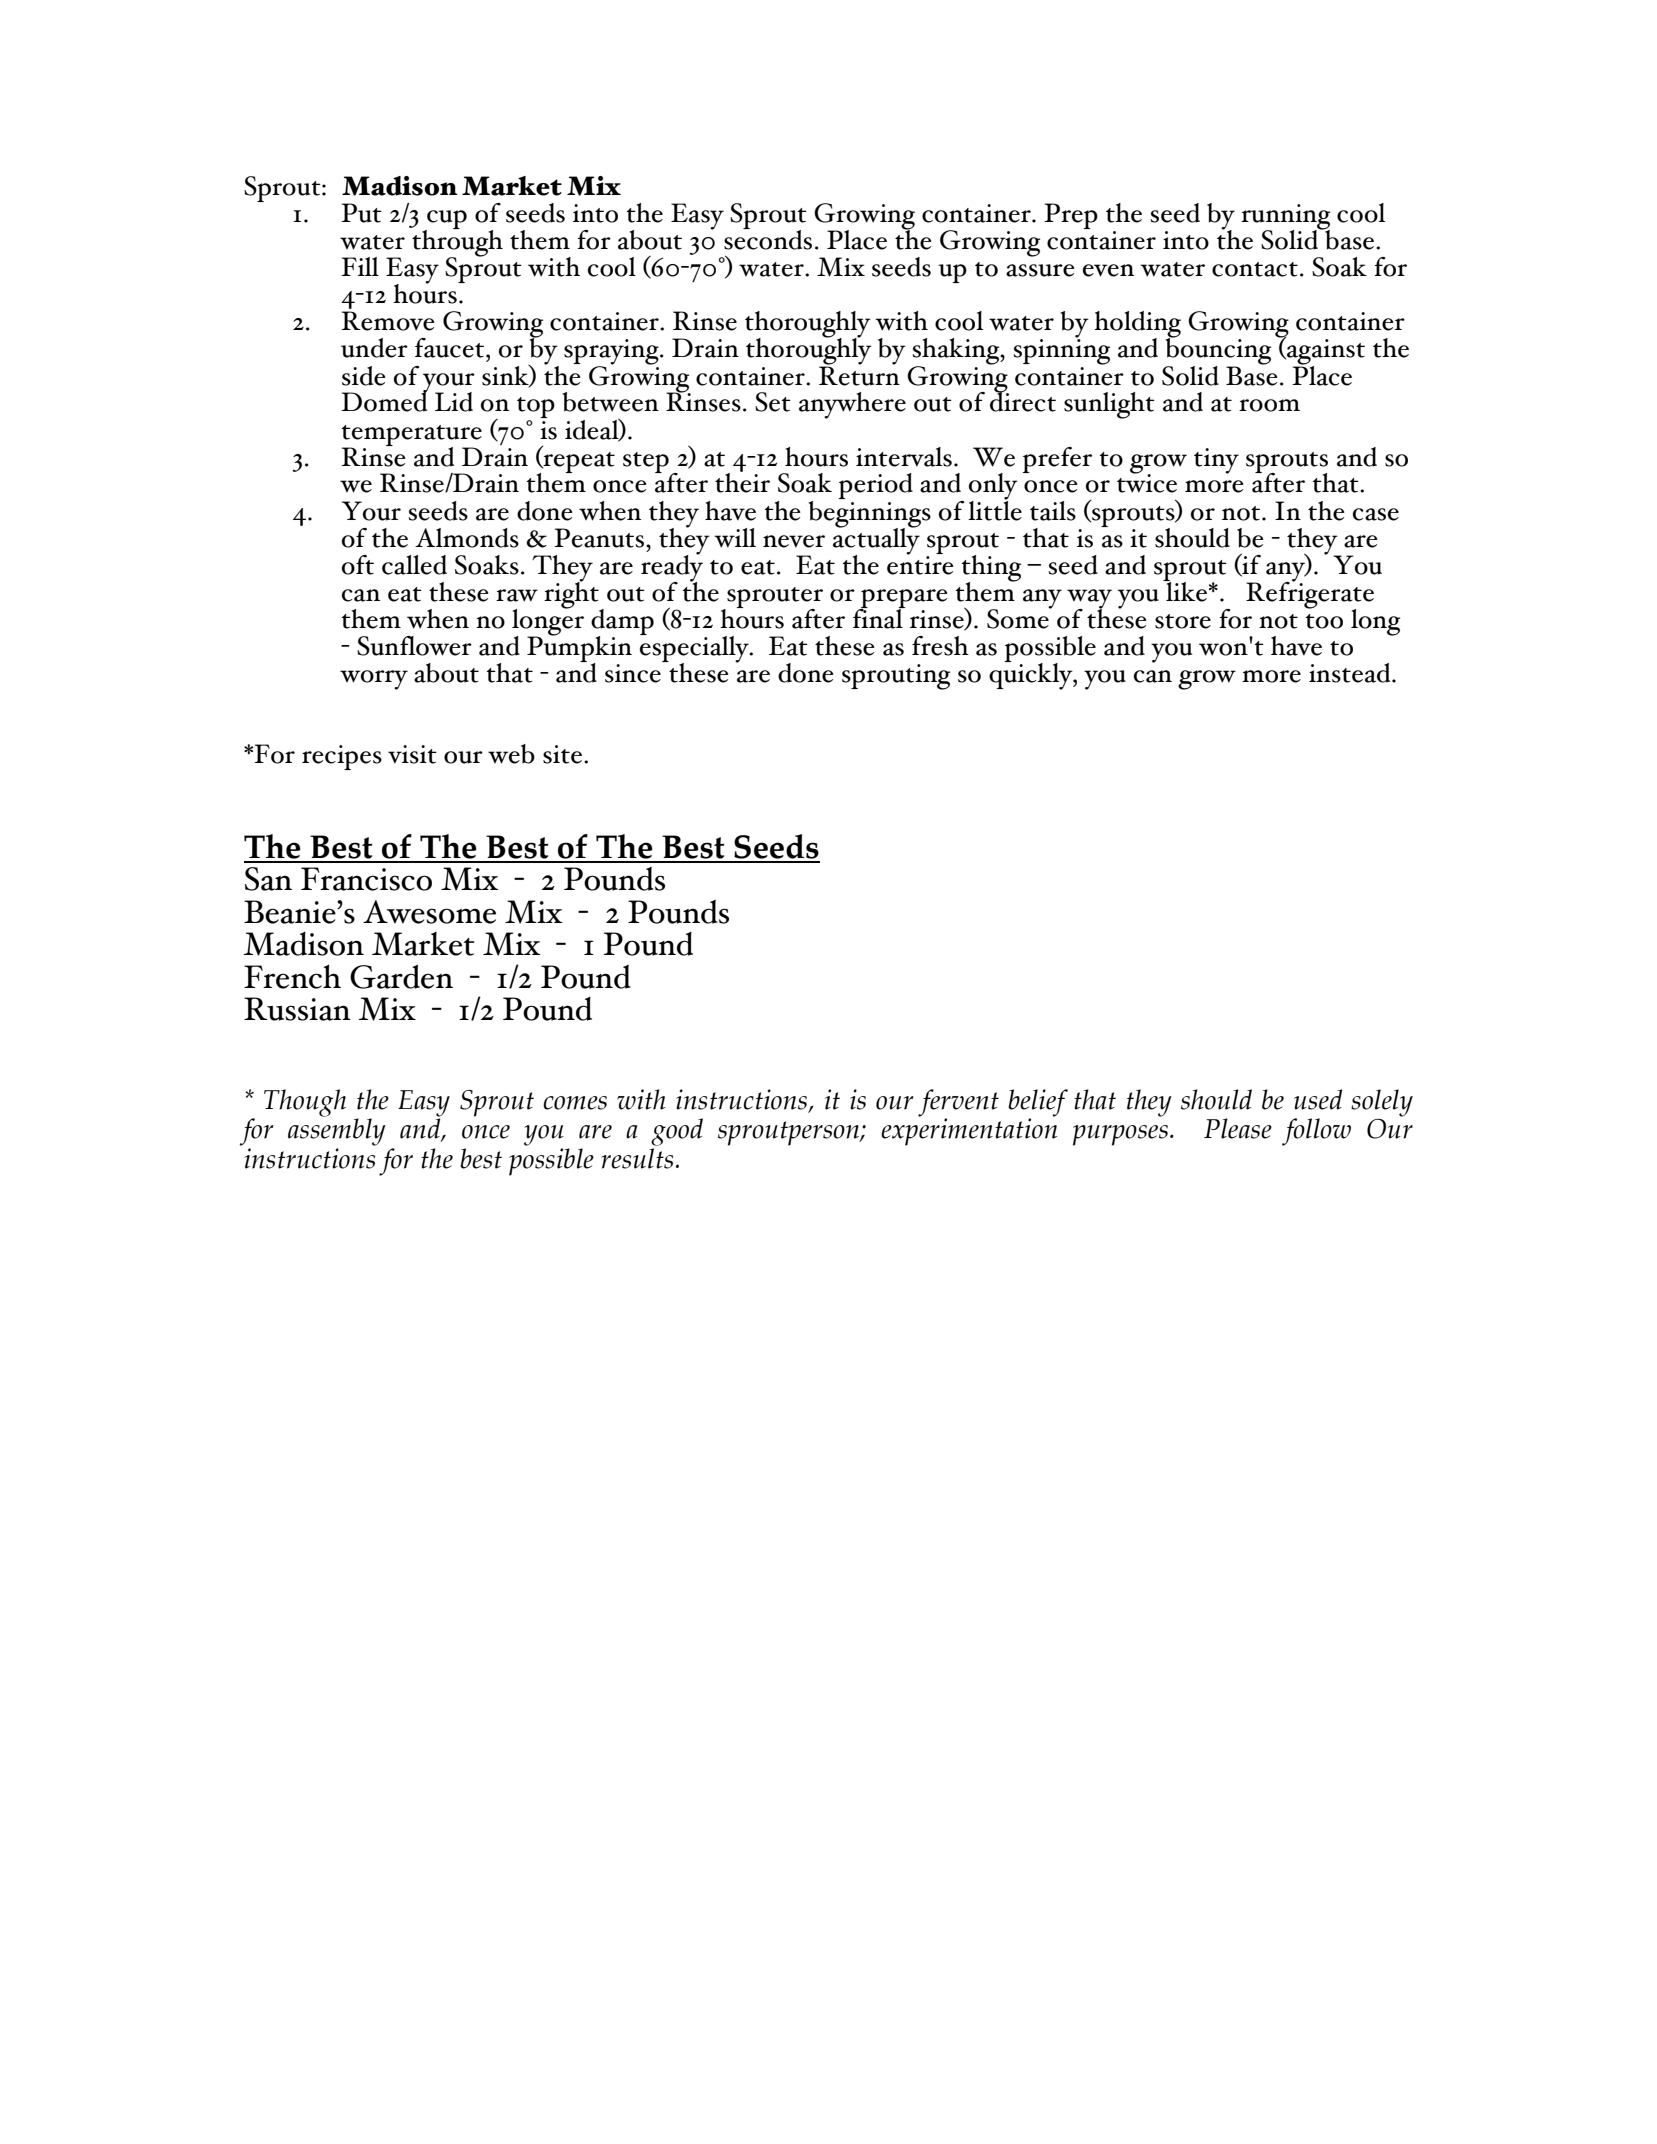 The width and height of the screenshot is (1657, 2144). Describe the element at coordinates (794, 541) in the screenshot. I see `never` at that location.
